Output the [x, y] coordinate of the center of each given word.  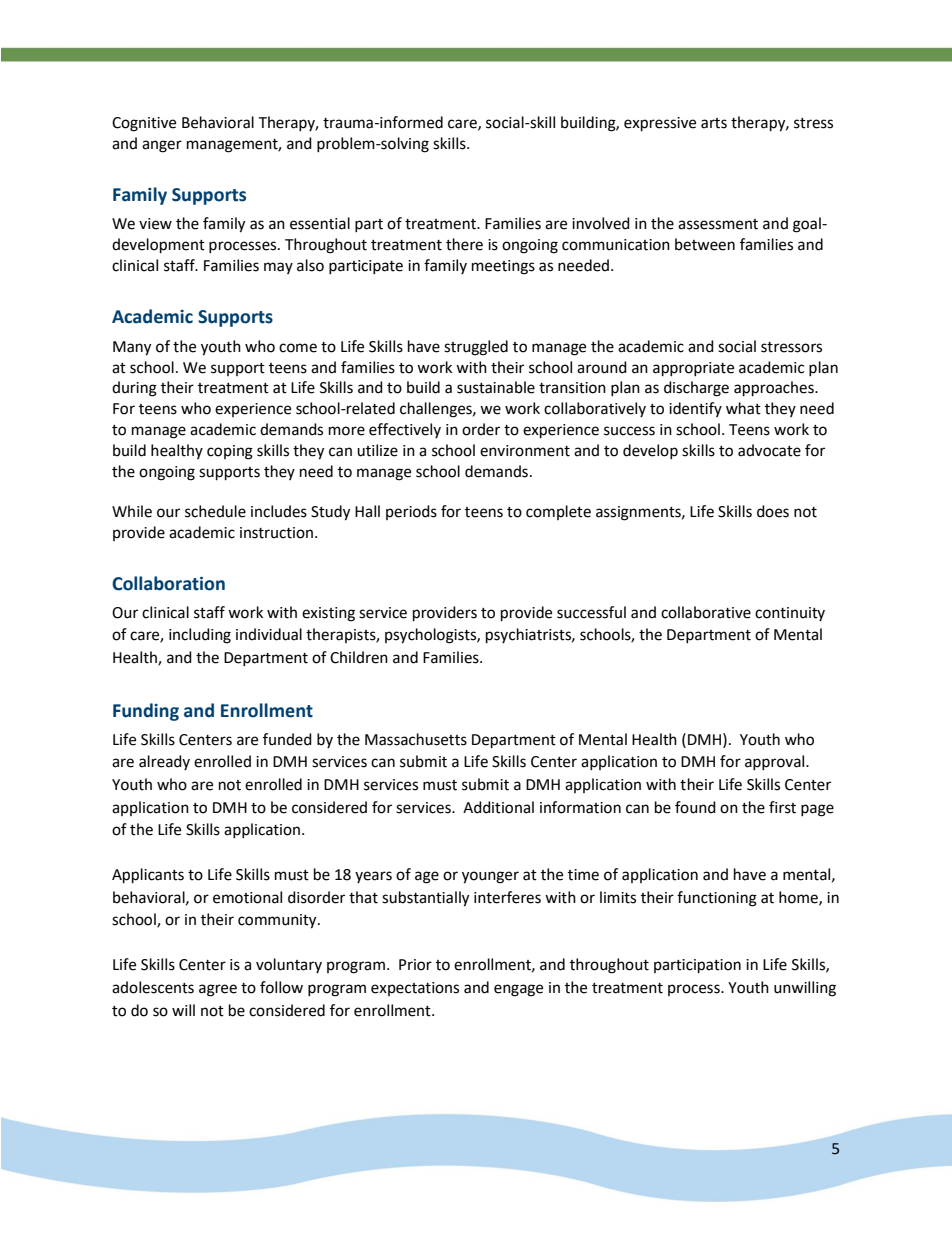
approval [776, 762]
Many [132, 348]
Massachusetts [416, 739]
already [164, 762]
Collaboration [168, 583]
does [773, 511]
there [464, 244]
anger [162, 146]
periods [411, 512]
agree [218, 990]
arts [714, 123]
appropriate [693, 369]
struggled [476, 348]
